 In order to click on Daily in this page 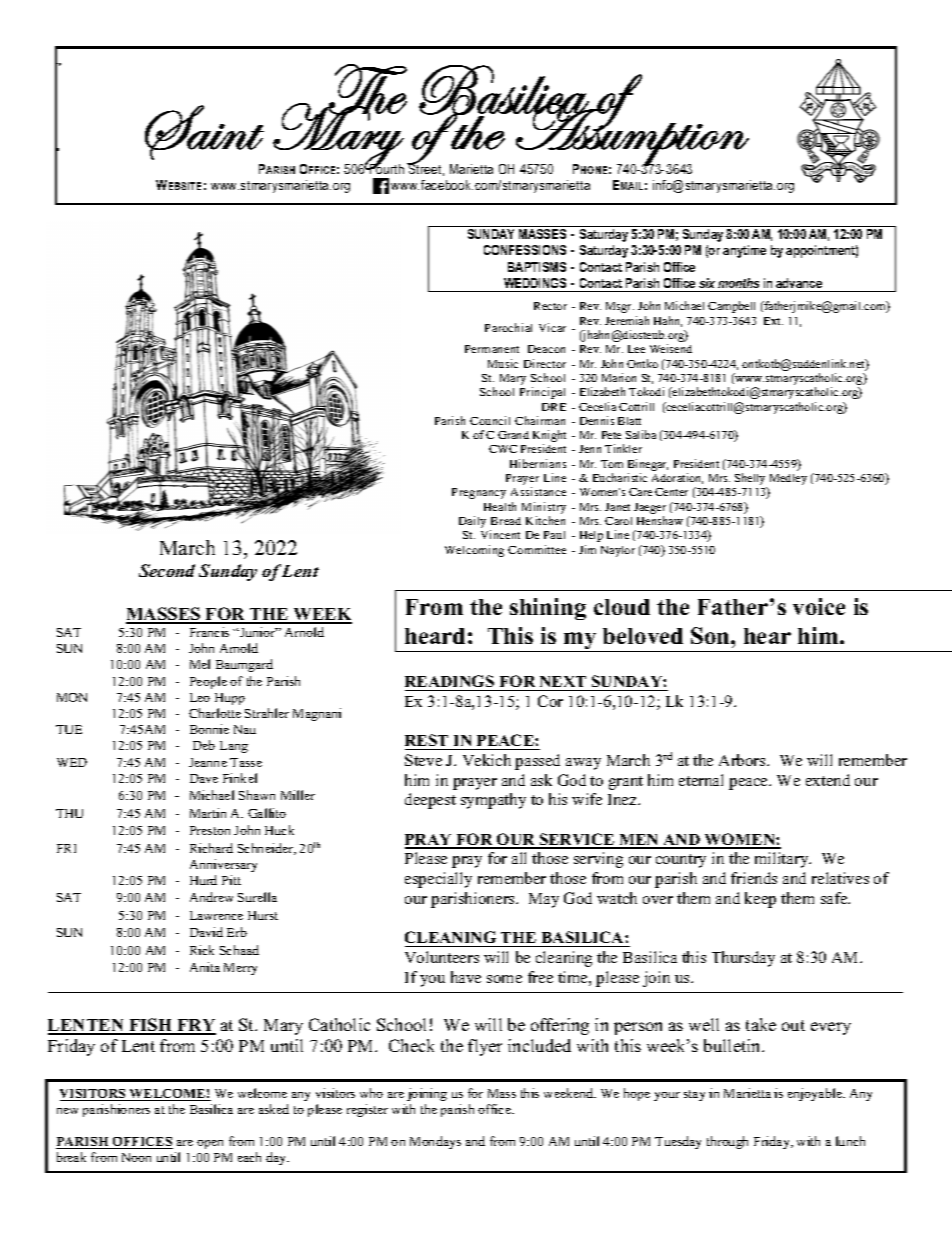, I will do `click(472, 522)`.
